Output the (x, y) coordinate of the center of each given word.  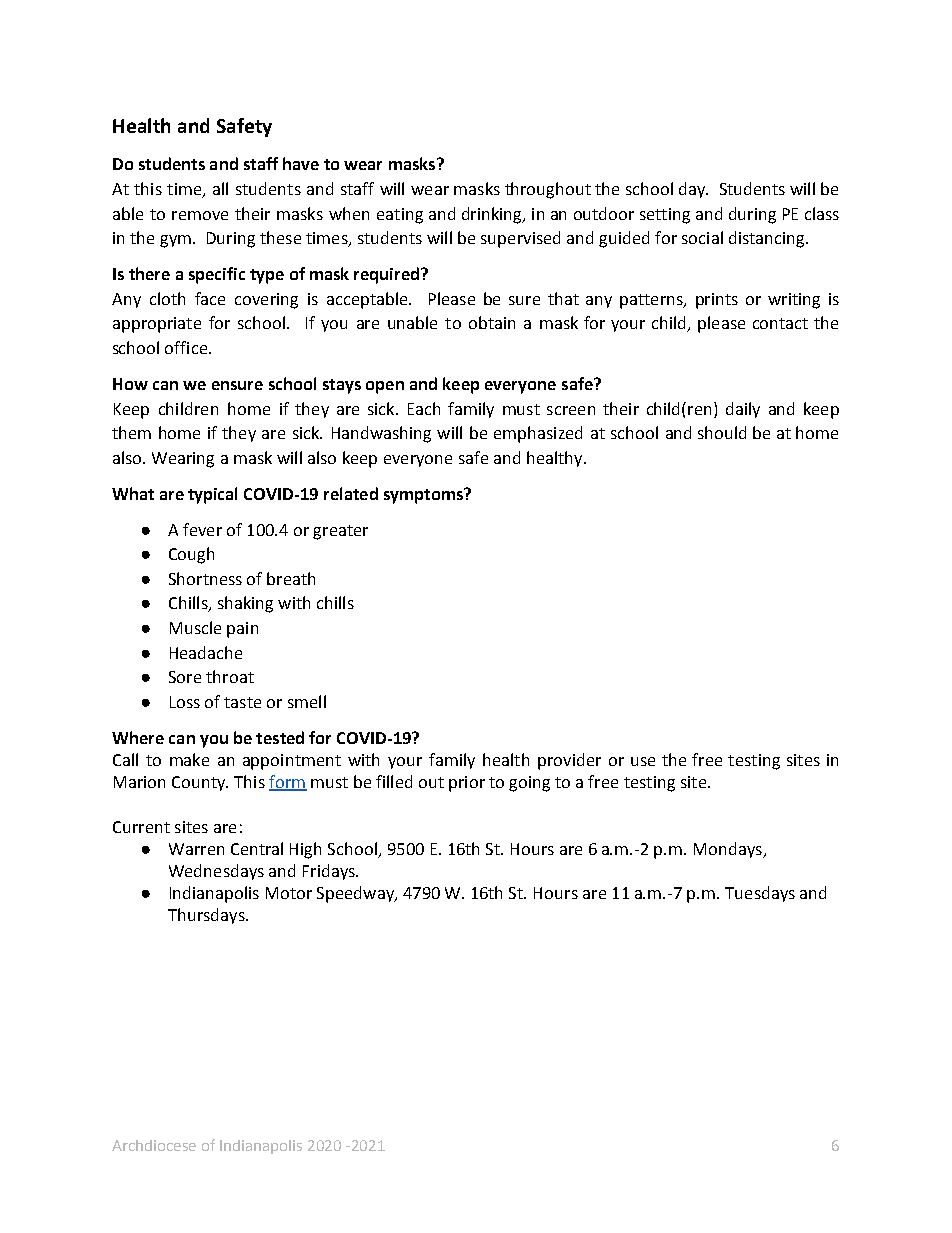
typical (212, 495)
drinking (493, 215)
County (200, 783)
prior (467, 784)
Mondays (729, 850)
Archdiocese (154, 1145)
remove (200, 215)
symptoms (424, 496)
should (722, 432)
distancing (768, 239)
